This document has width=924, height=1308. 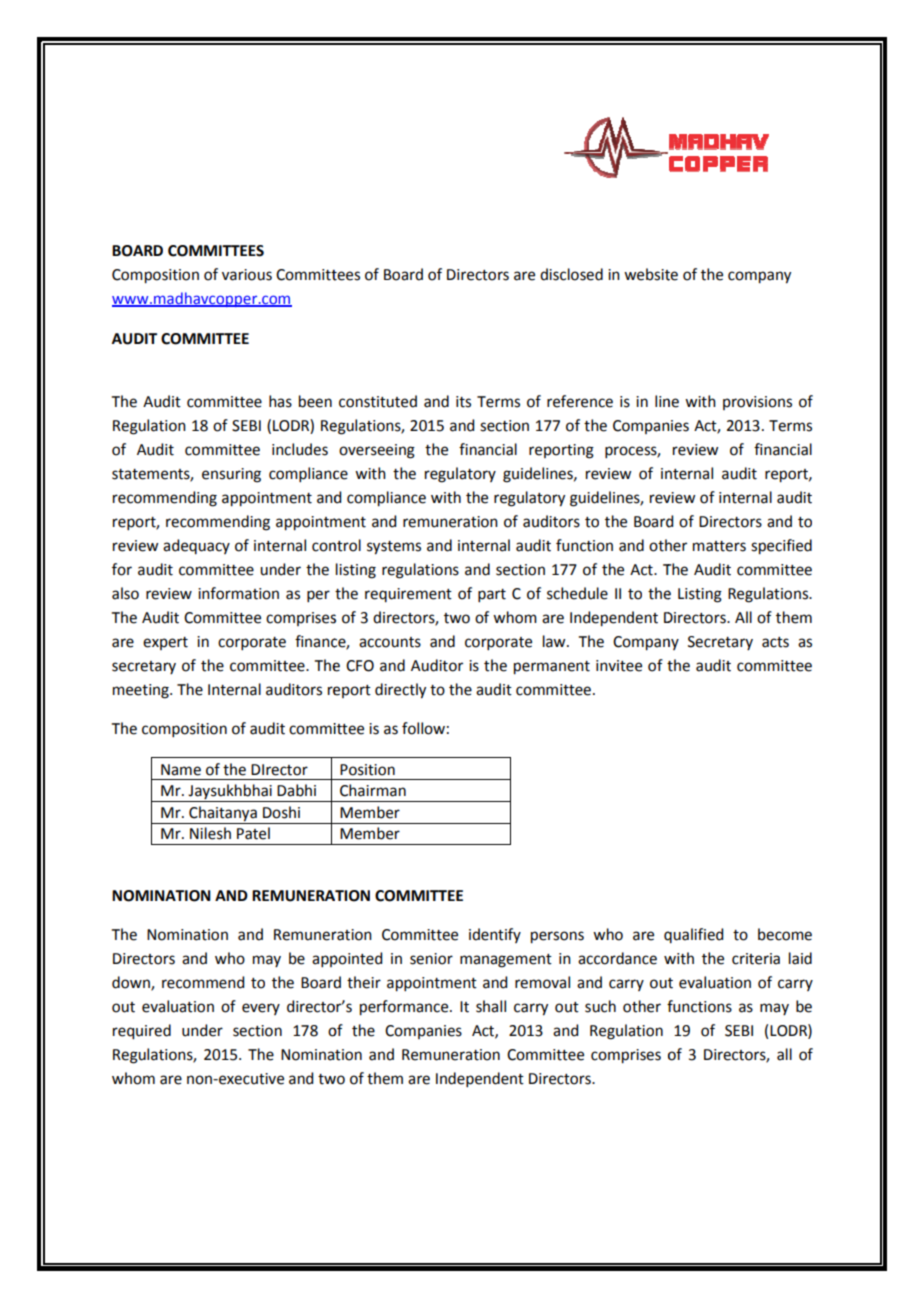 I want to click on every, so click(x=261, y=1009).
